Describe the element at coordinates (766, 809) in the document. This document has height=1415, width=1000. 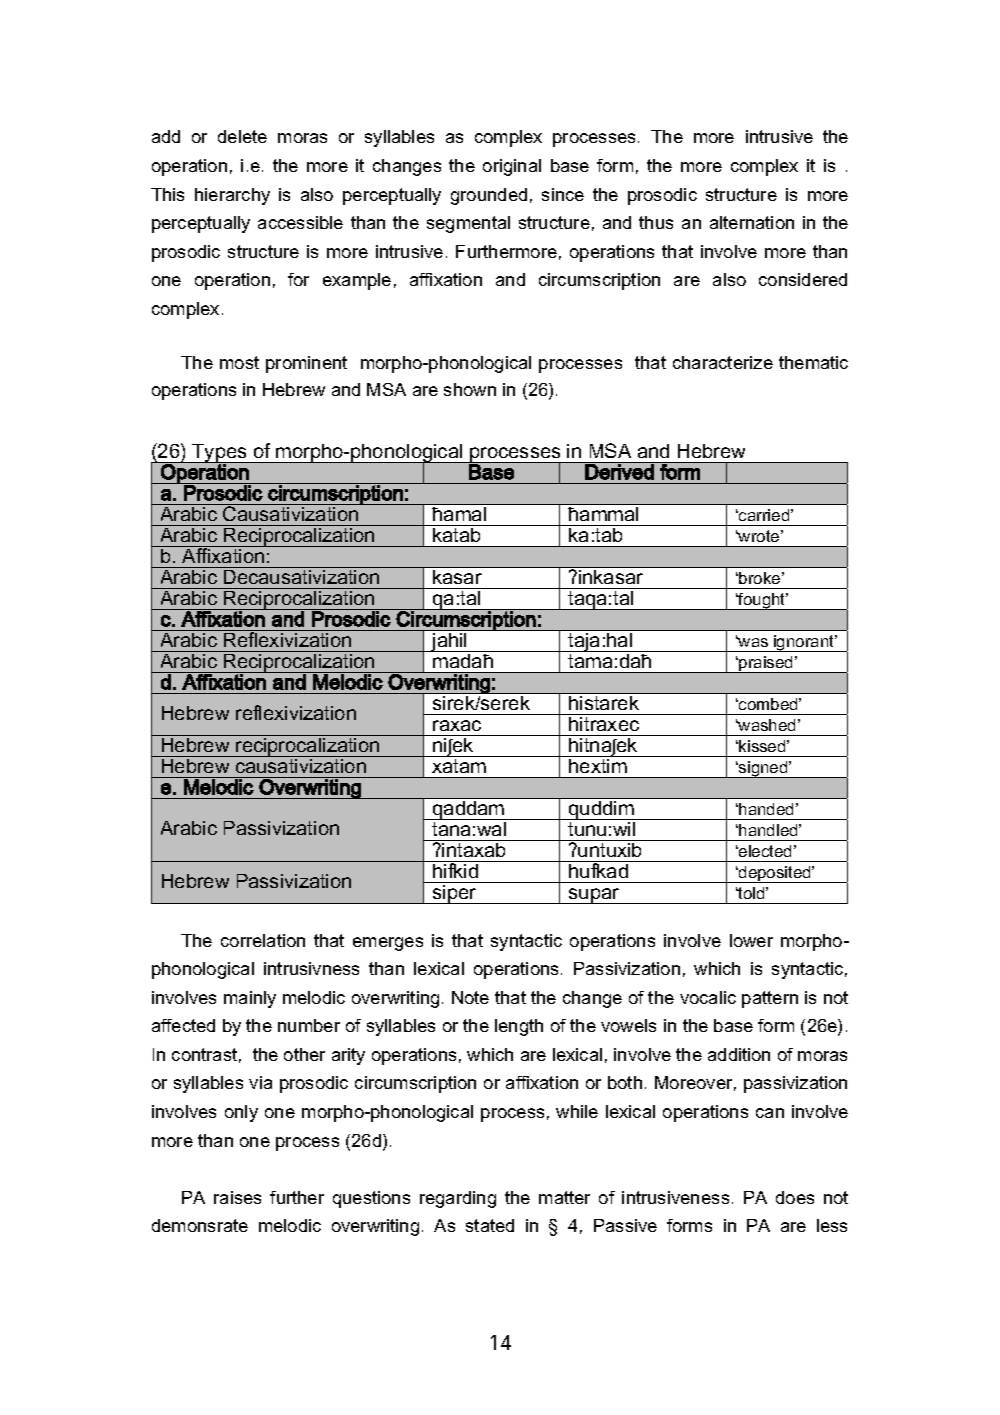
I see `handed` at that location.
